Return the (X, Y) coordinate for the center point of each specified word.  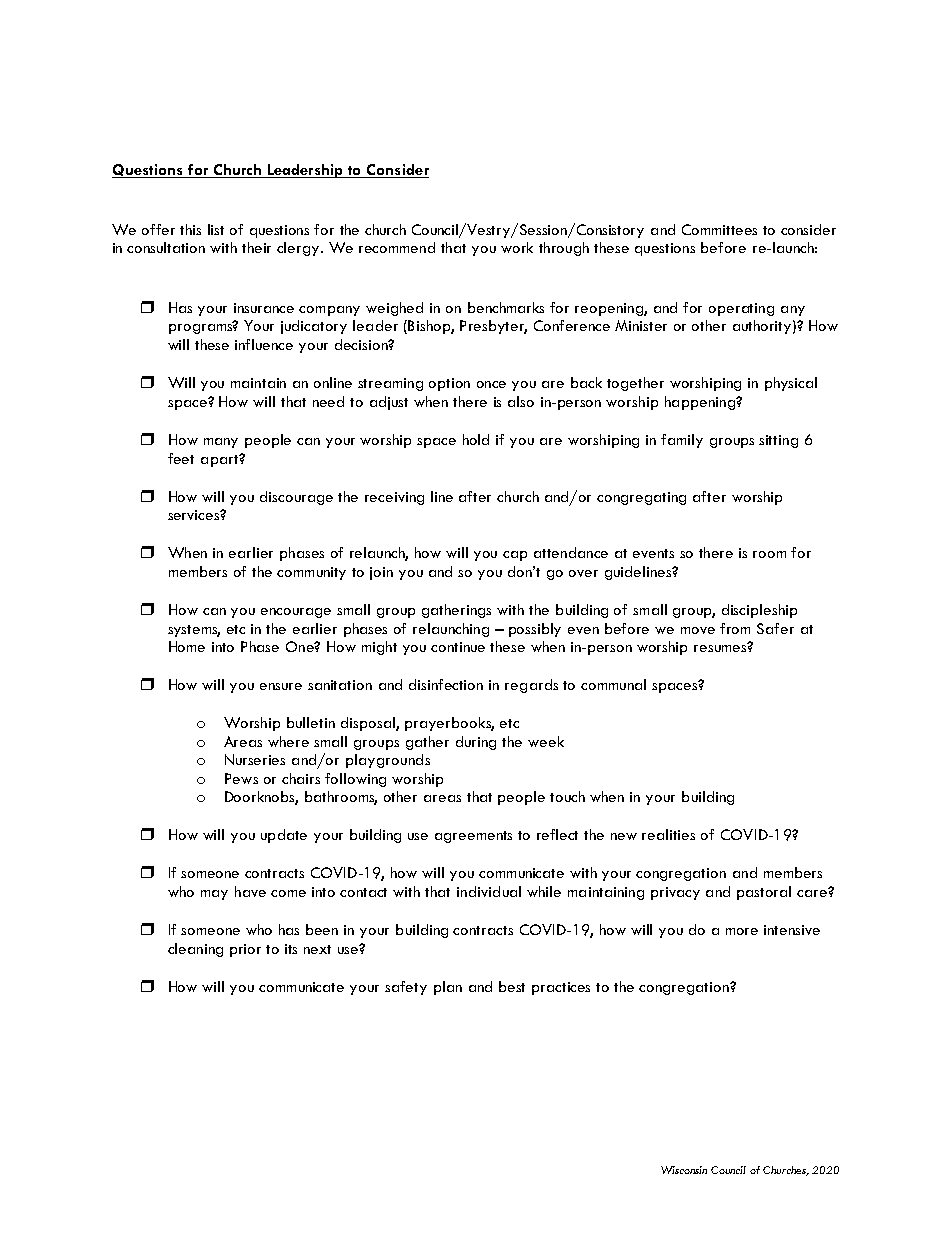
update (284, 836)
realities (668, 834)
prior (245, 950)
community (311, 573)
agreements (473, 837)
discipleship (759, 611)
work (517, 247)
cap (515, 556)
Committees (719, 229)
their (256, 247)
